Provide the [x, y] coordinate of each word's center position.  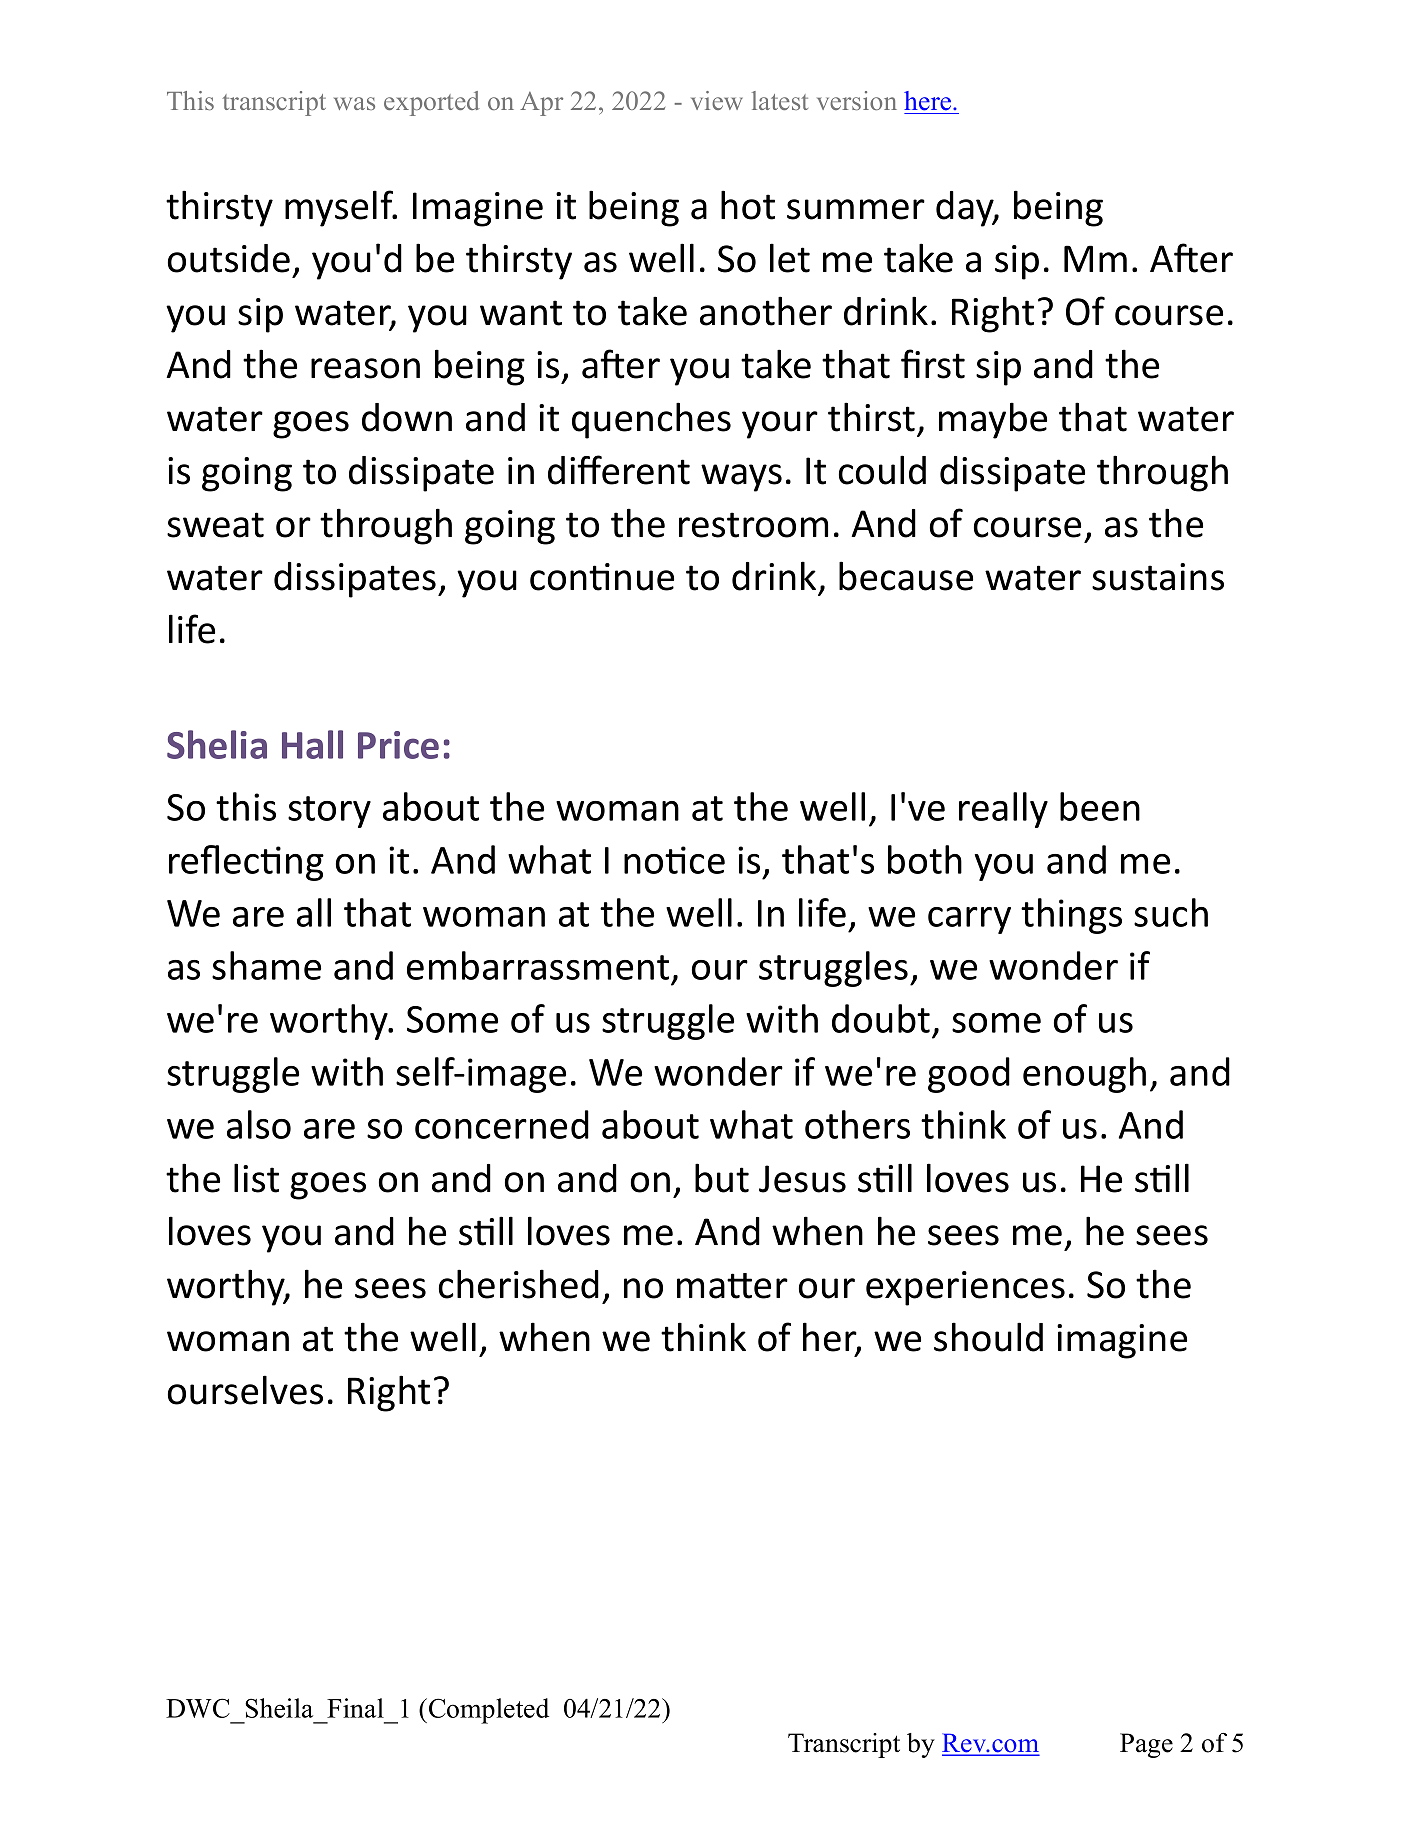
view [717, 100]
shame [266, 965]
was [354, 103]
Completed [489, 1711]
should [988, 1337]
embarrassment [538, 965]
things [1071, 916]
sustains [1158, 577]
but [722, 1178]
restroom [753, 525]
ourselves [245, 1390]
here [929, 101]
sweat [215, 525]
